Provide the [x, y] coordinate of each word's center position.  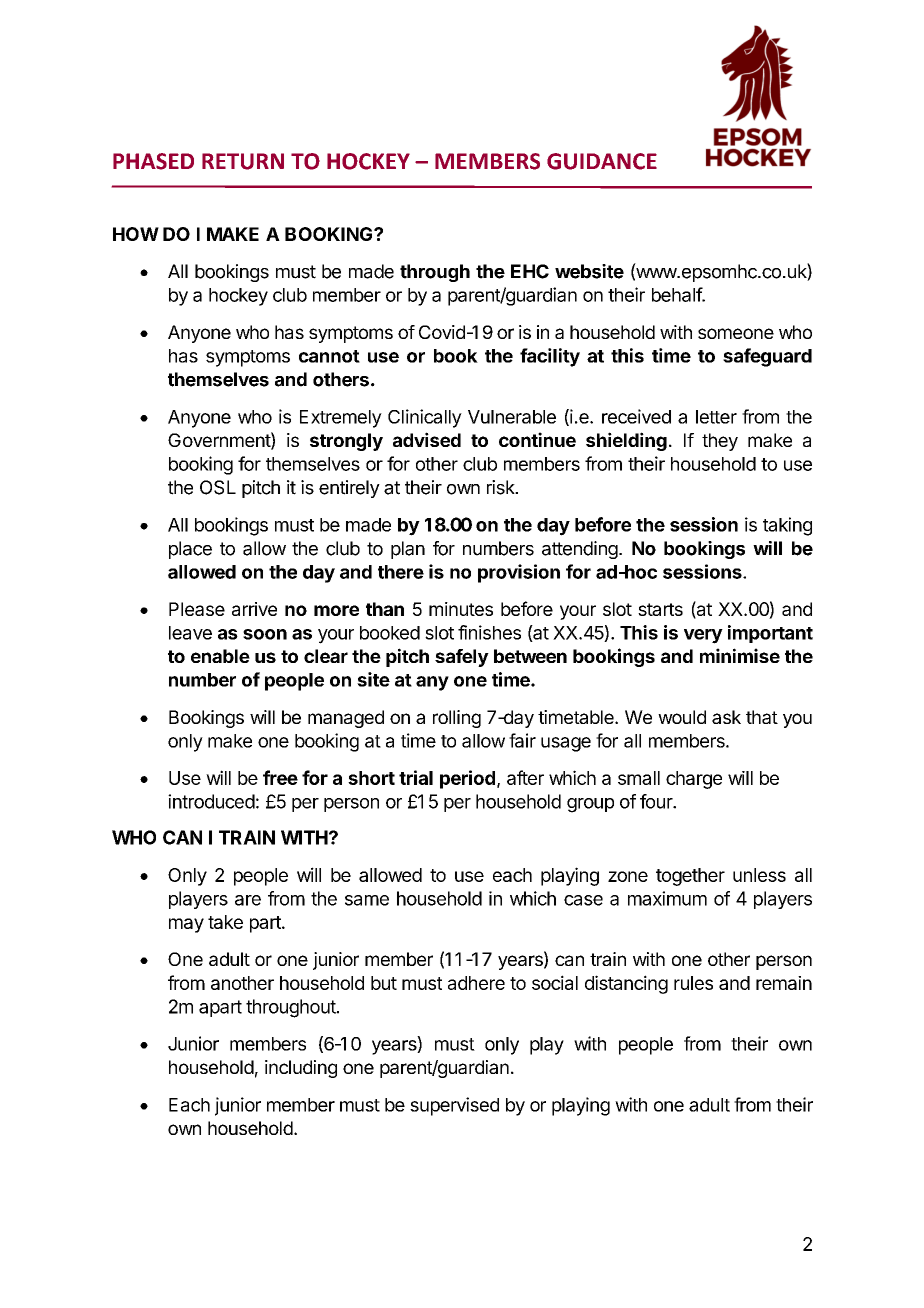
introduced [211, 801]
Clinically [425, 418]
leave [190, 633]
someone [736, 333]
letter [716, 417]
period [467, 779]
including [301, 1069]
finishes [489, 632]
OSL [218, 487]
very [703, 636]
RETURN [243, 161]
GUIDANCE [602, 161]
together [690, 877]
